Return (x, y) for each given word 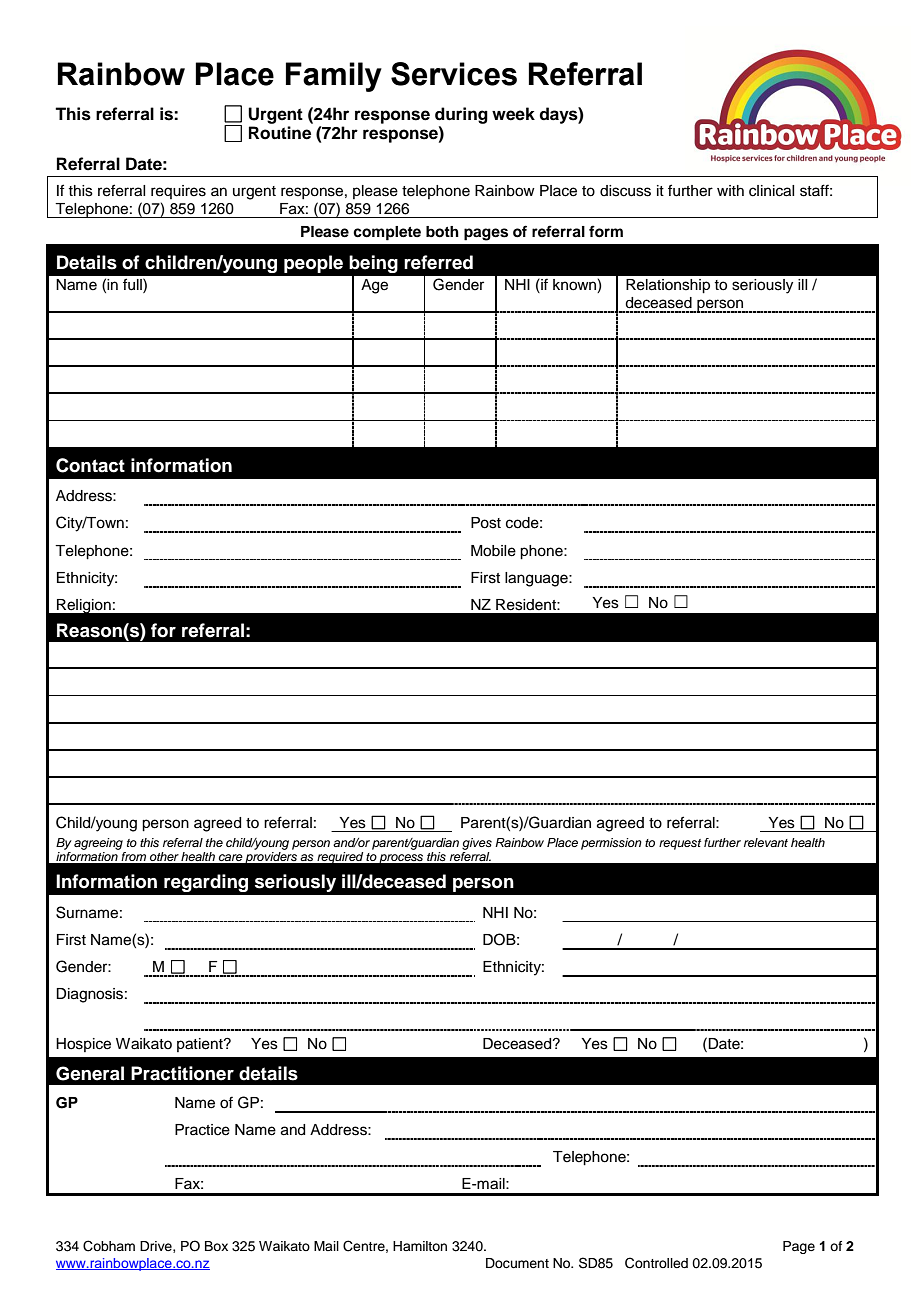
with (730, 190)
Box (216, 1246)
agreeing (98, 844)
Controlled (656, 1263)
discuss (625, 191)
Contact (90, 465)
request (680, 844)
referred (438, 262)
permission (611, 844)
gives (477, 844)
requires (178, 192)
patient (201, 1045)
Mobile (493, 551)
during (461, 115)
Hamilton (420, 1246)
